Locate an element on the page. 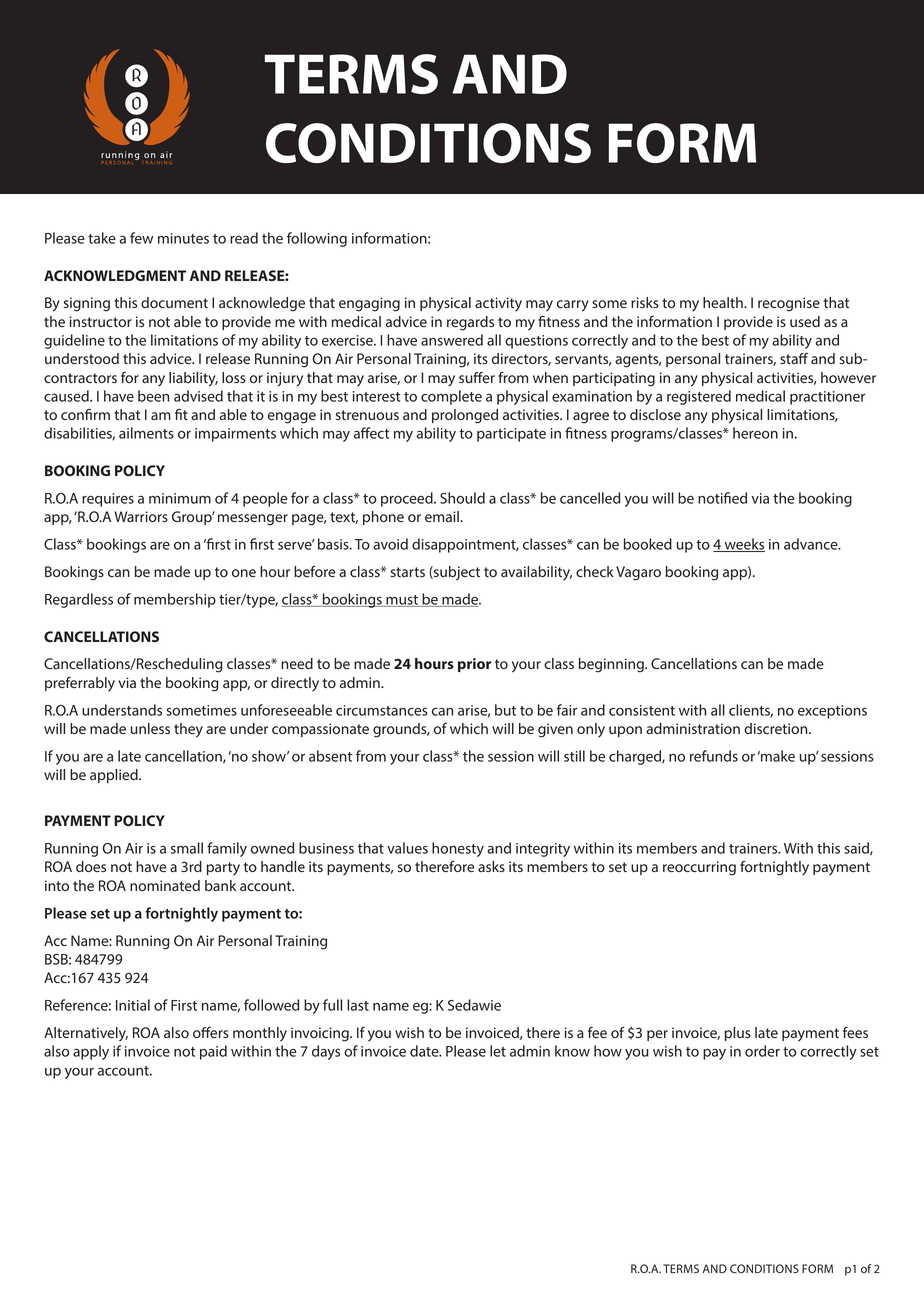 Image resolution: width=924 pixels, height=1308 pixels. Warriors is located at coordinates (141, 516).
